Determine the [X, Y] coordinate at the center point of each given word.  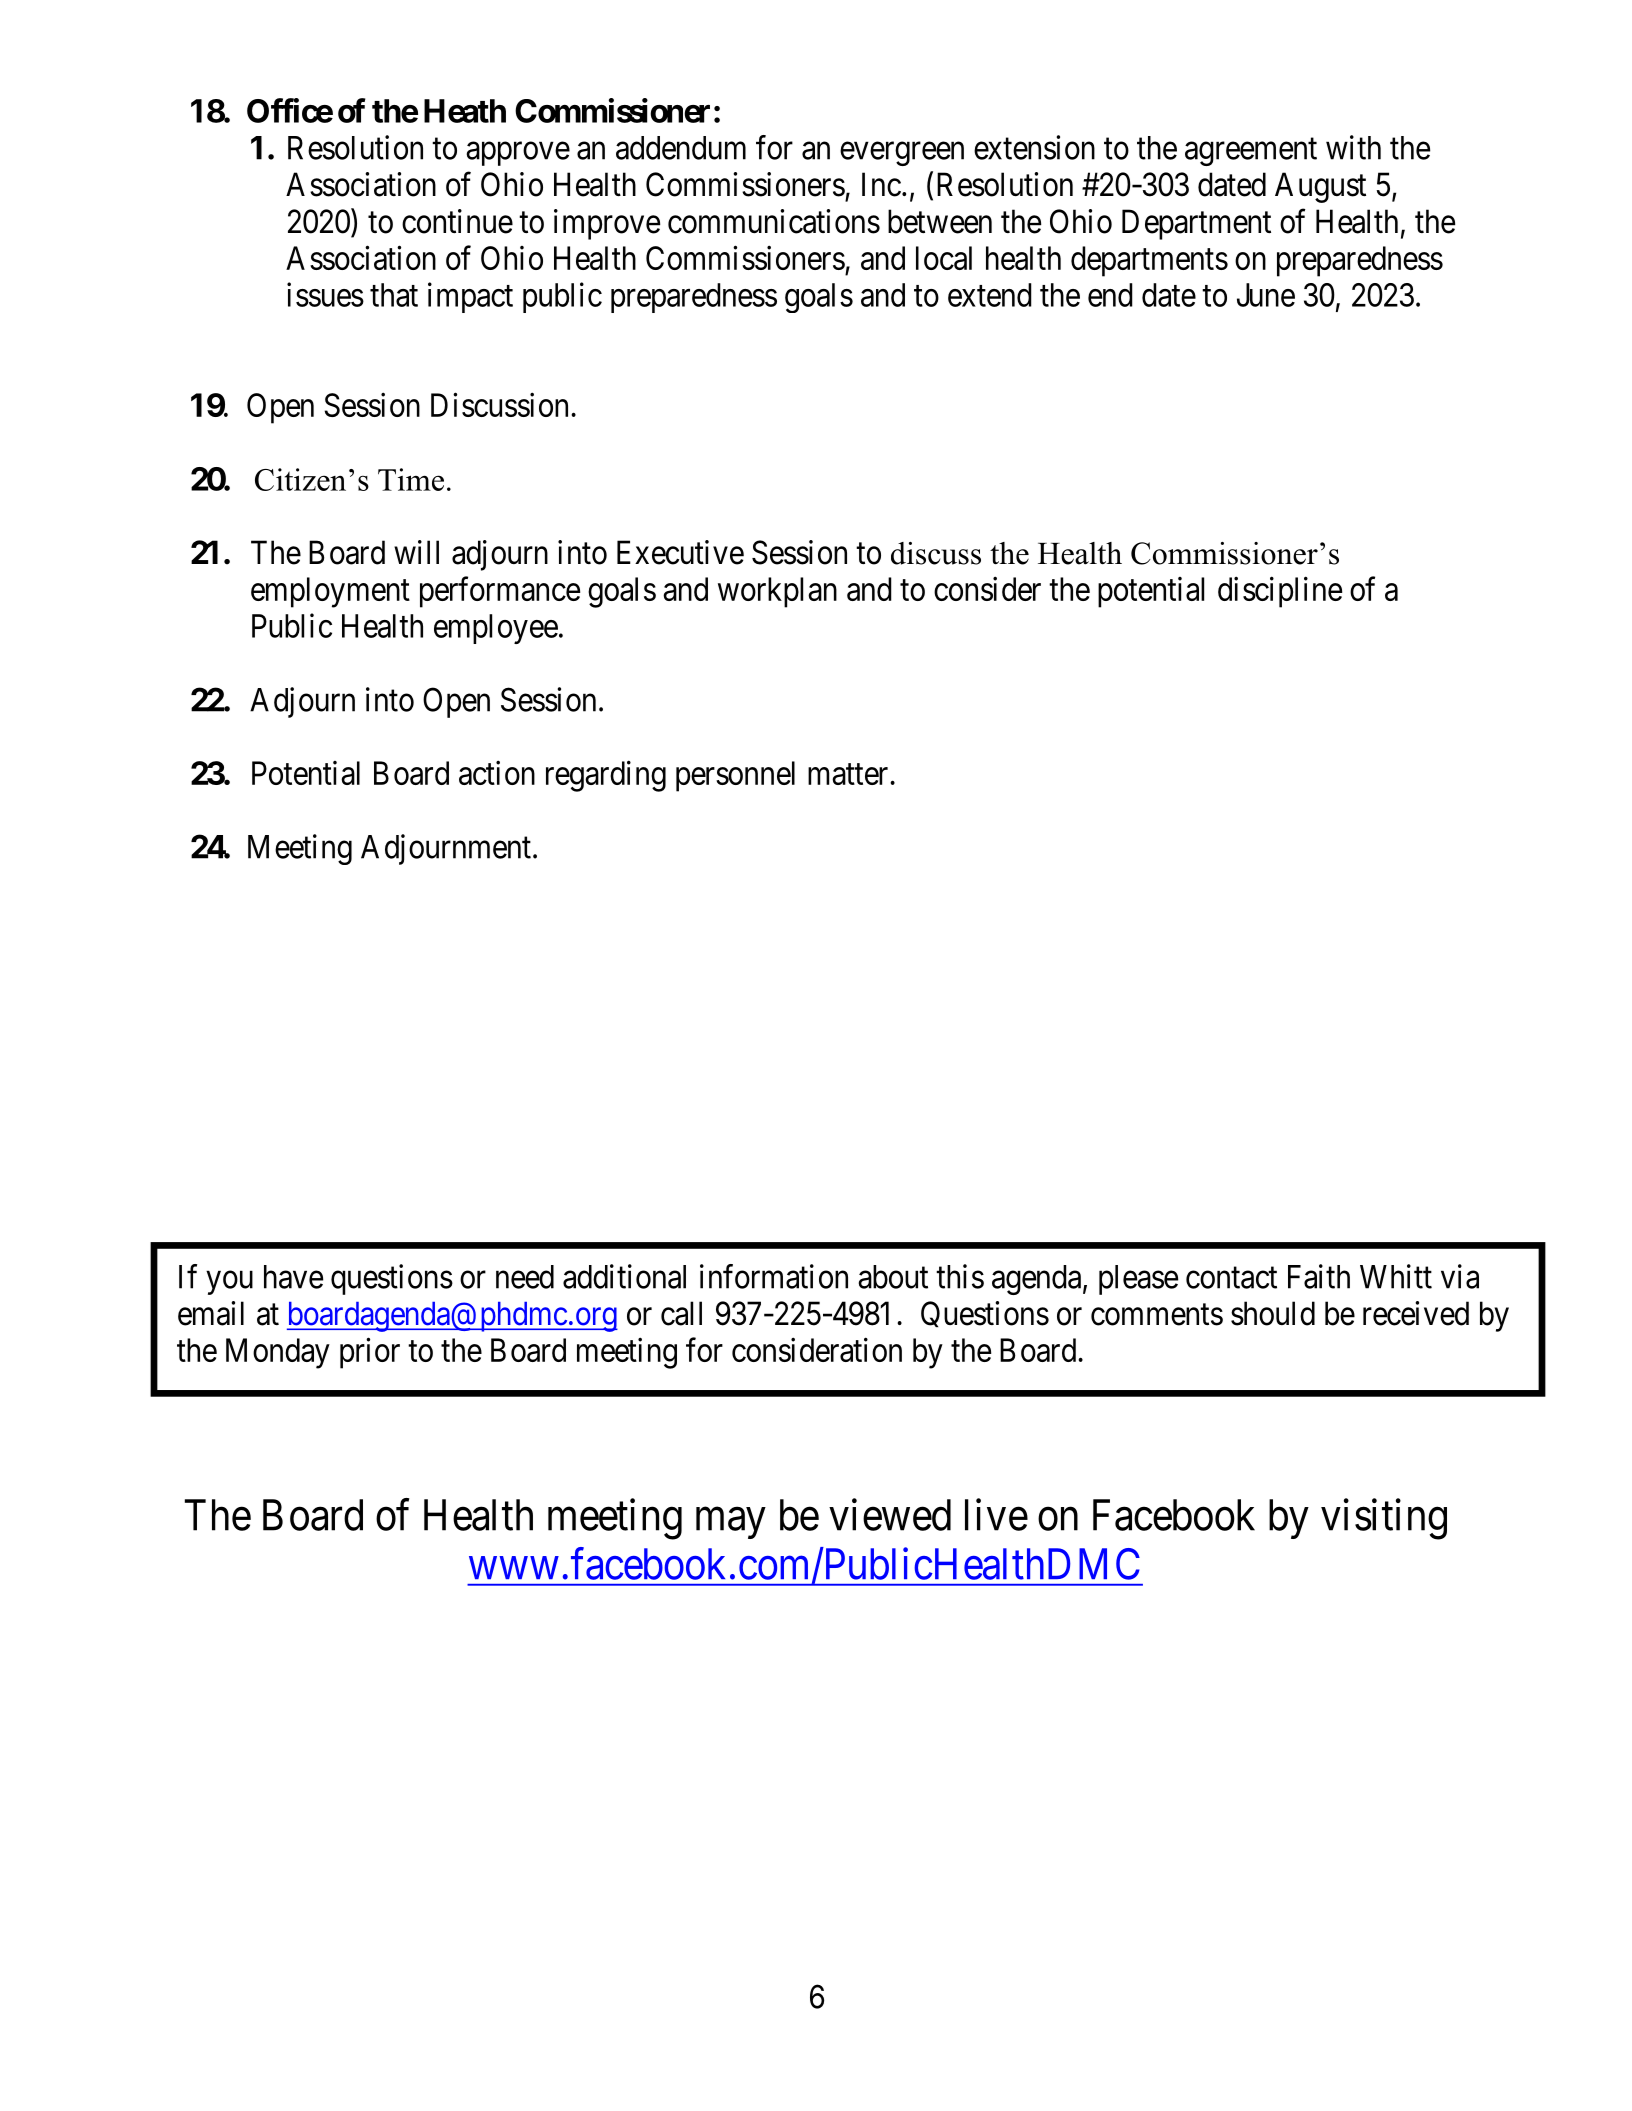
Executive [680, 552]
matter [849, 774]
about [893, 1277]
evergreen [902, 154]
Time [411, 479]
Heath [465, 111]
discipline [1280, 592]
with [1353, 147]
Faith [1319, 1276]
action [497, 772]
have [293, 1277]
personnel [735, 776]
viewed [890, 1515]
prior [370, 1353]
